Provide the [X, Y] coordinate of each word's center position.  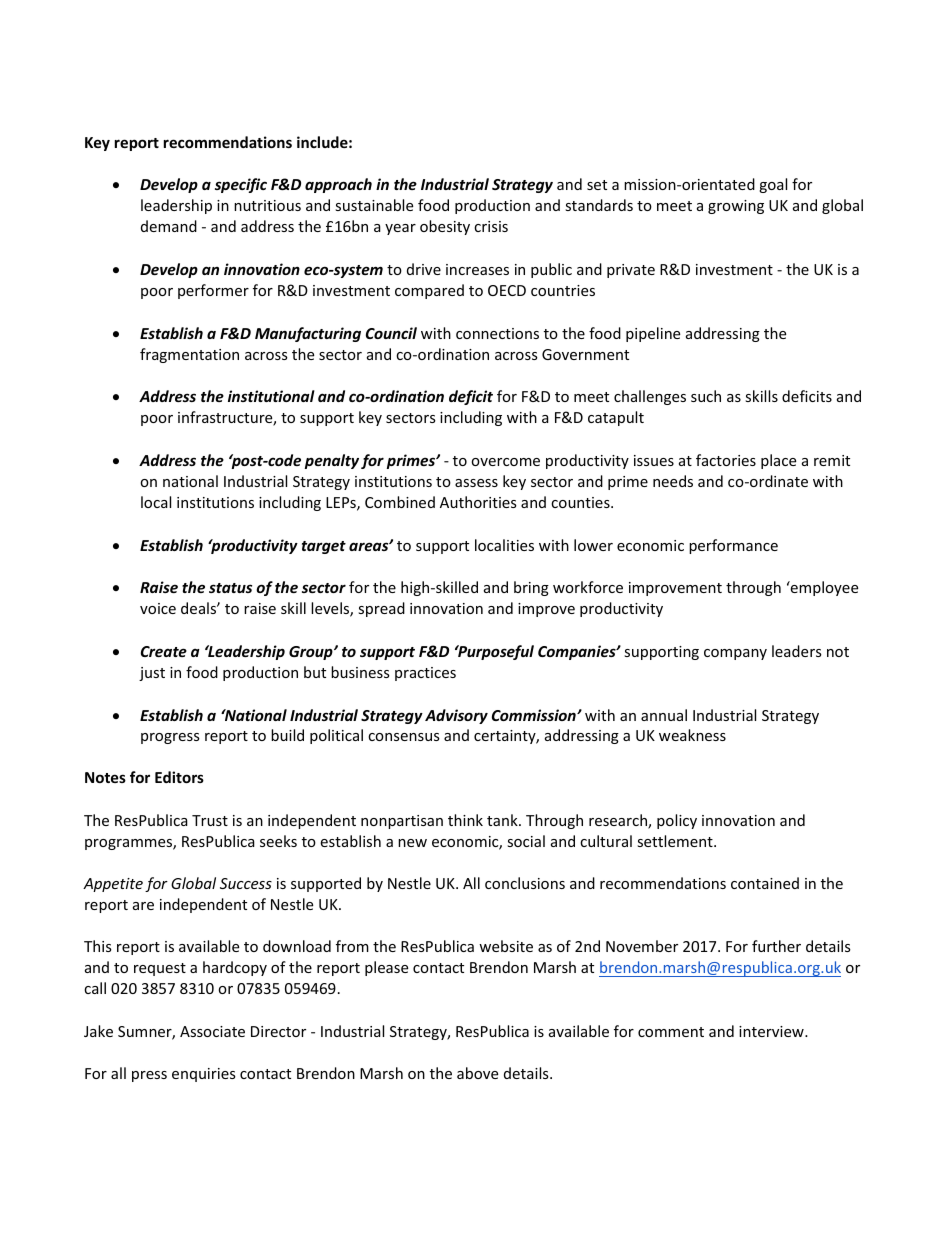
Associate [212, 1031]
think [465, 820]
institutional [271, 396]
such [706, 396]
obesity [445, 227]
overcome [505, 462]
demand [169, 226]
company [735, 654]
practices [425, 674]
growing [736, 207]
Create [164, 651]
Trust [210, 820]
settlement [676, 841]
